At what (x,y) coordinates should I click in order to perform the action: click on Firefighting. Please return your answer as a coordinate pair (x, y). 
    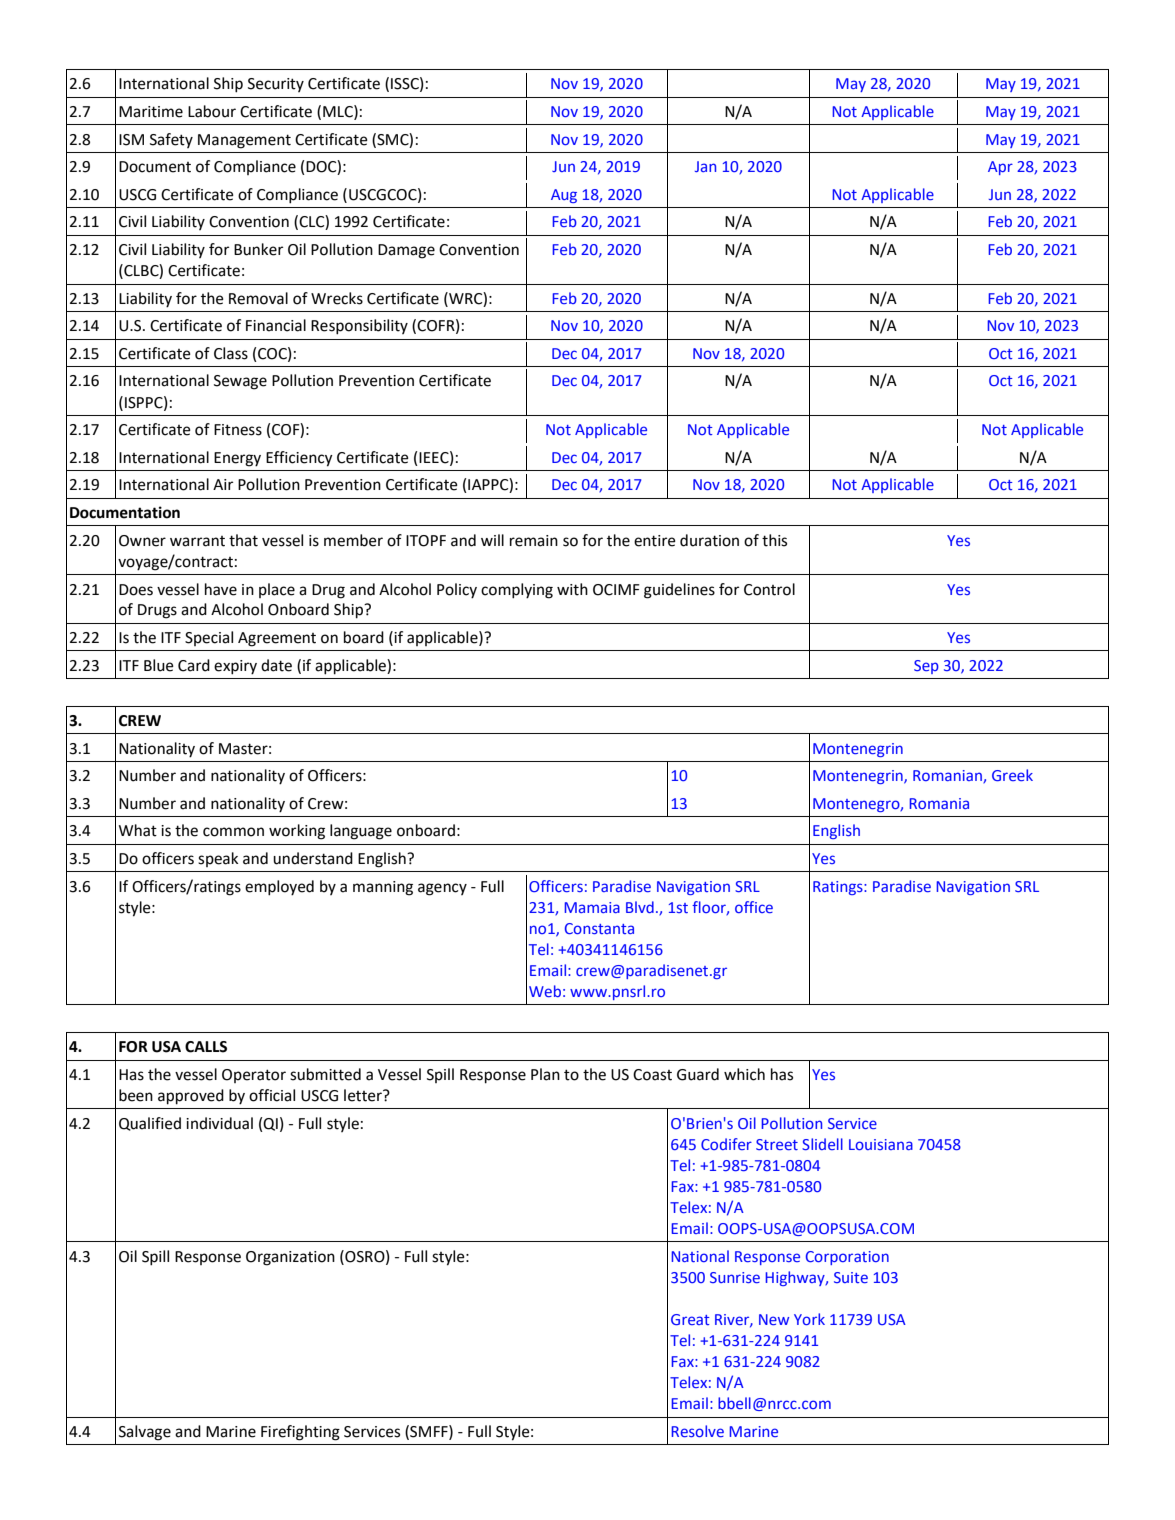
    Looking at the image, I should click on (300, 1433).
